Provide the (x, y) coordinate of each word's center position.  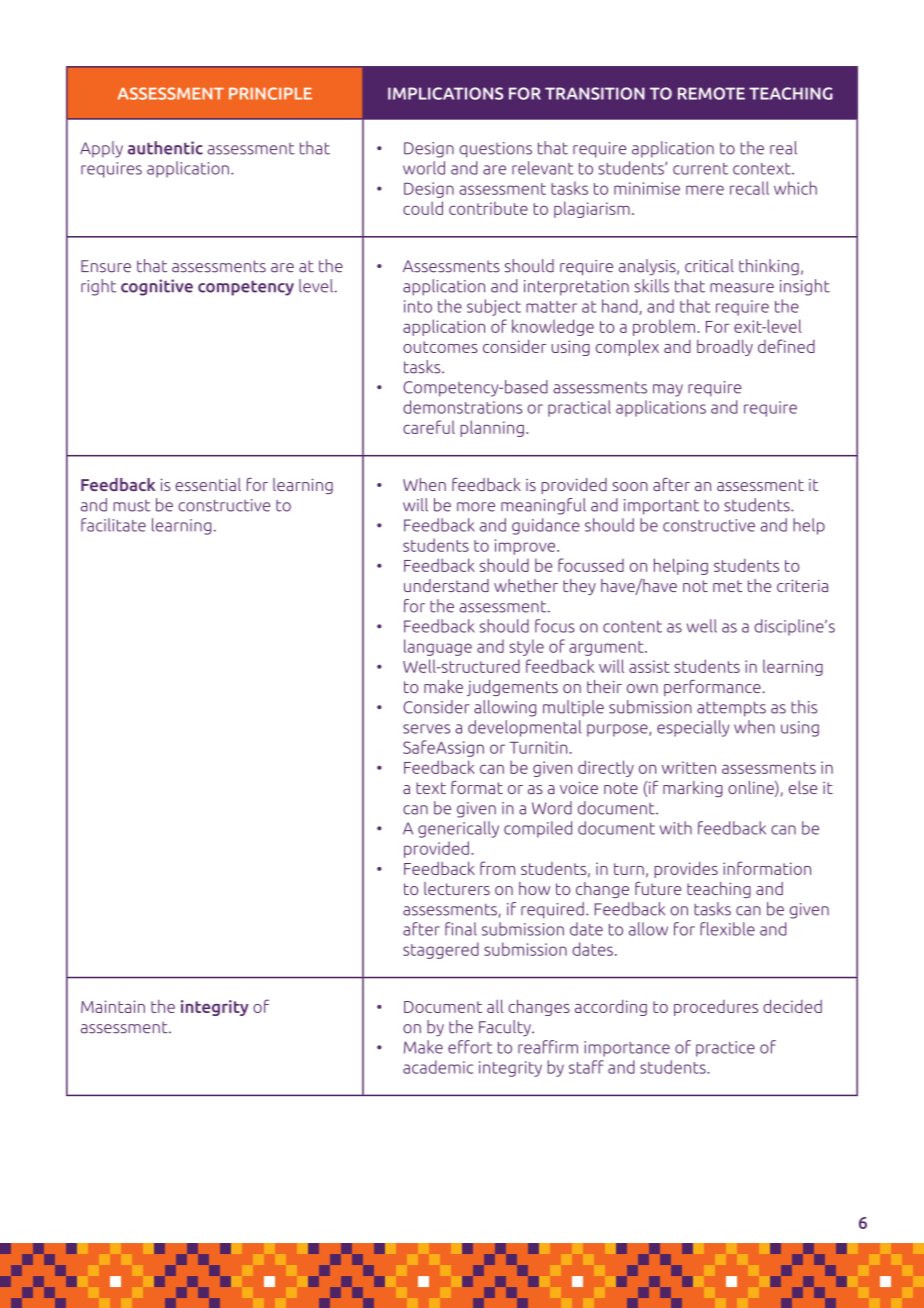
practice (725, 1049)
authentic (165, 148)
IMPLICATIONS (445, 93)
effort (470, 1047)
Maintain (113, 1006)
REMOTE (711, 93)
